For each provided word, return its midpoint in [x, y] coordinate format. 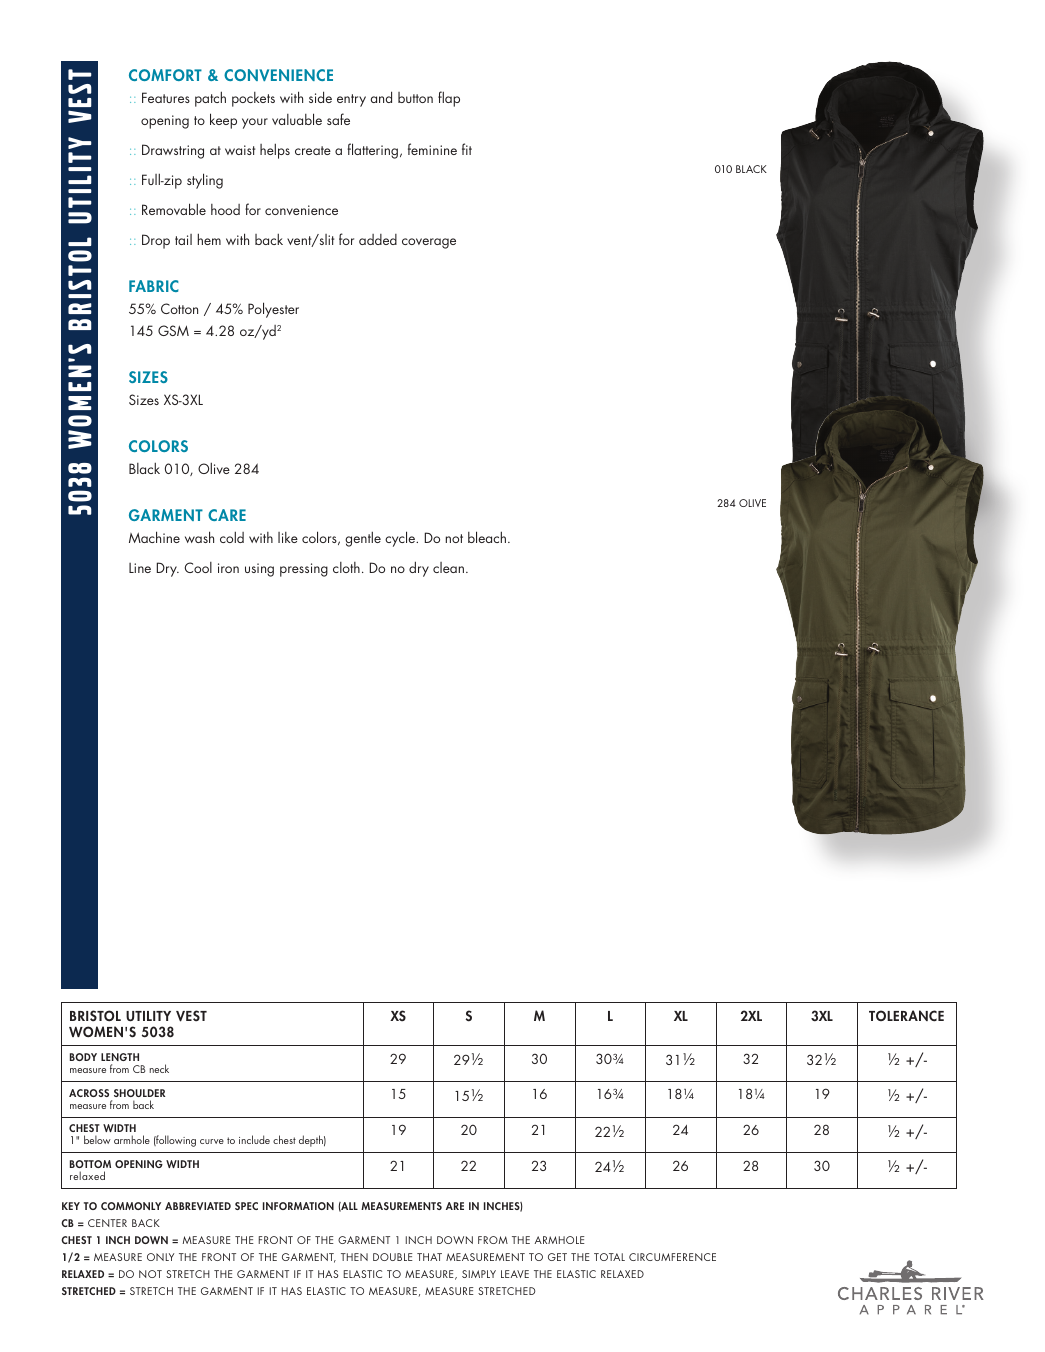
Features [166, 97]
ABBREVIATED [198, 1206]
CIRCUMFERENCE [672, 1257]
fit [467, 149]
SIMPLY [479, 1274]
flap [449, 99]
